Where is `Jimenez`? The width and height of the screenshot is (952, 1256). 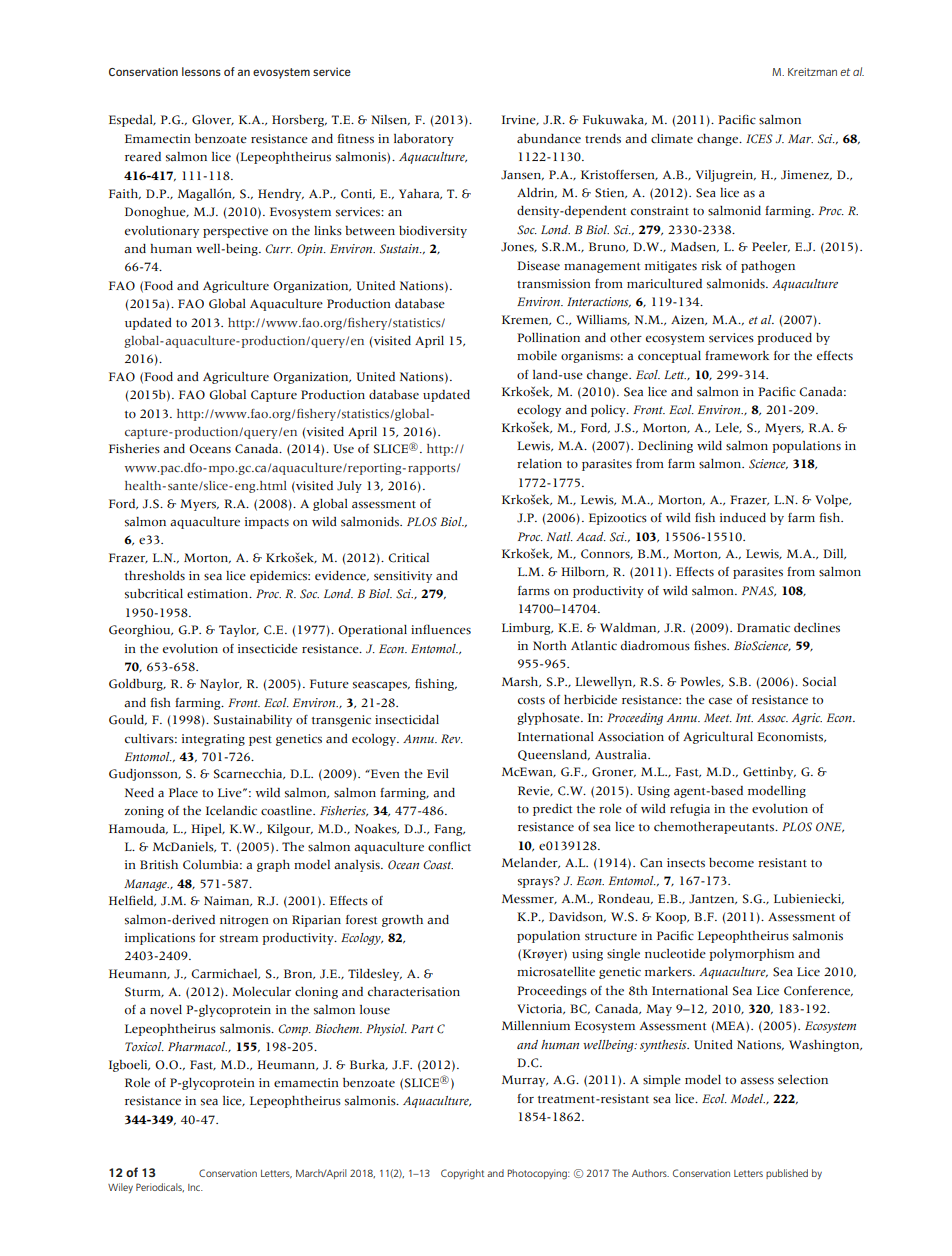 Jimenez is located at coordinates (806, 175).
